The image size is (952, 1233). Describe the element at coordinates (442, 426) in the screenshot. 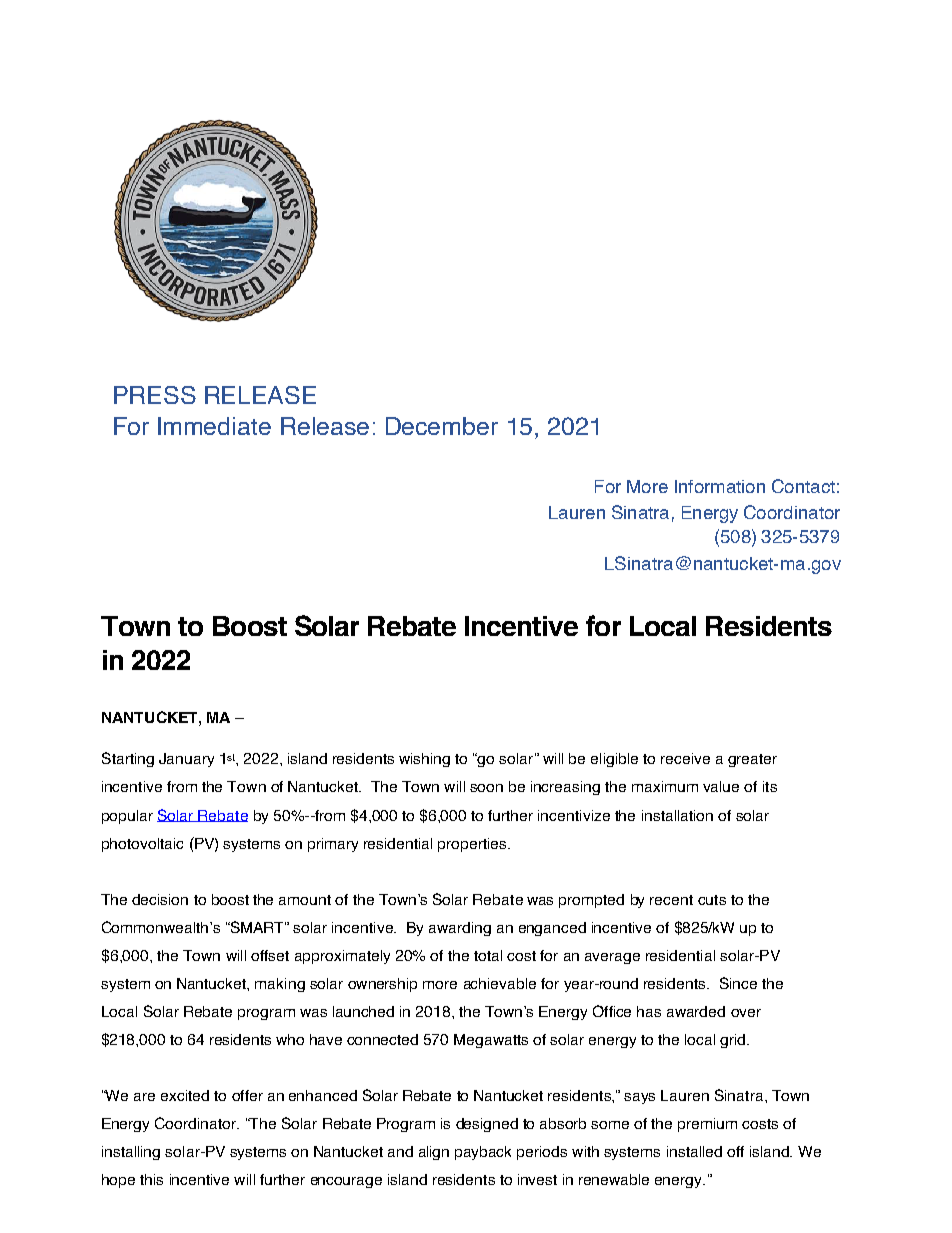

I see `December` at that location.
